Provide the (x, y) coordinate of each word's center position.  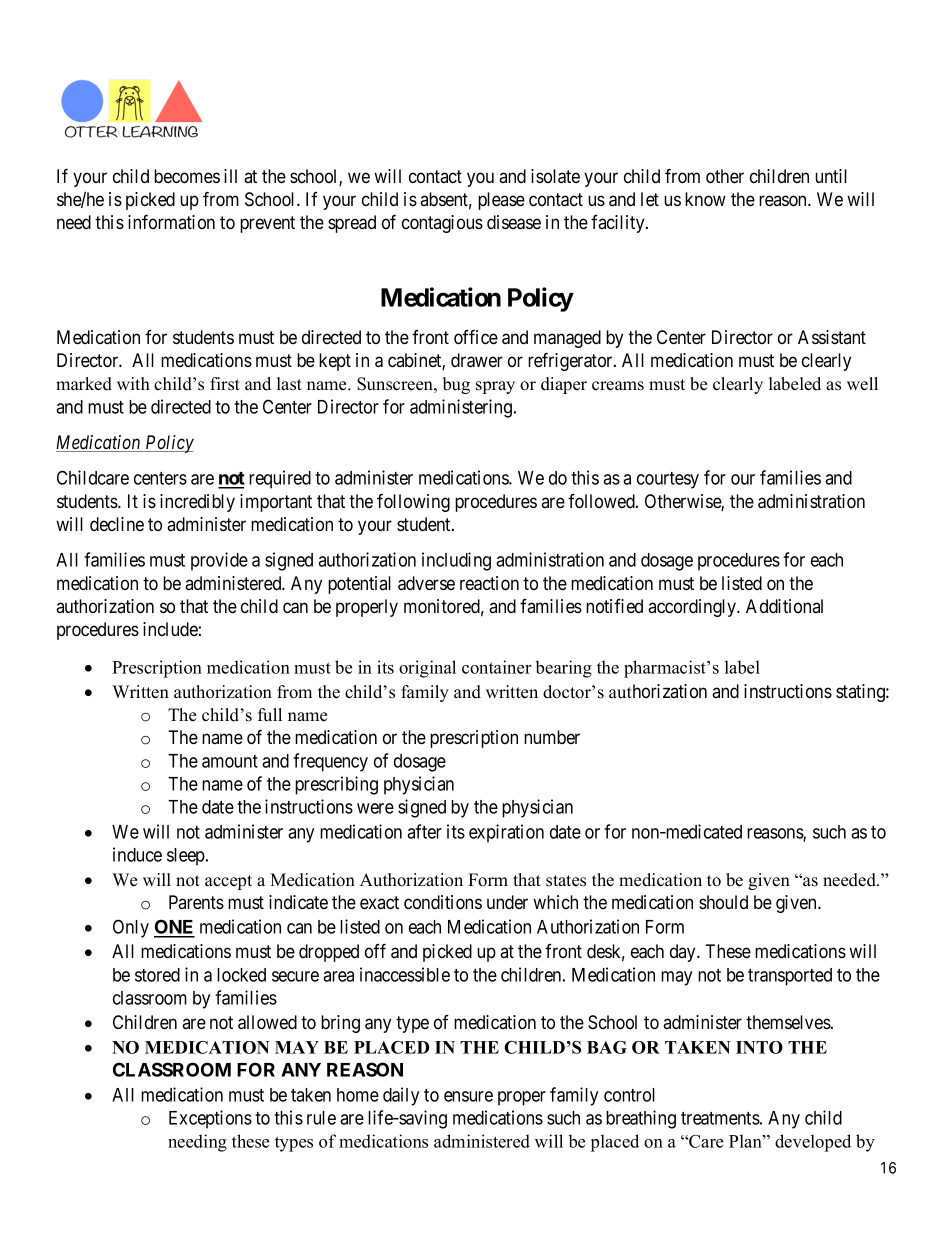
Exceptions (210, 1119)
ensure (468, 1096)
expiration (506, 833)
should (723, 902)
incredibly (197, 503)
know (705, 199)
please (501, 201)
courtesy (668, 480)
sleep (187, 857)
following (413, 502)
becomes (187, 176)
